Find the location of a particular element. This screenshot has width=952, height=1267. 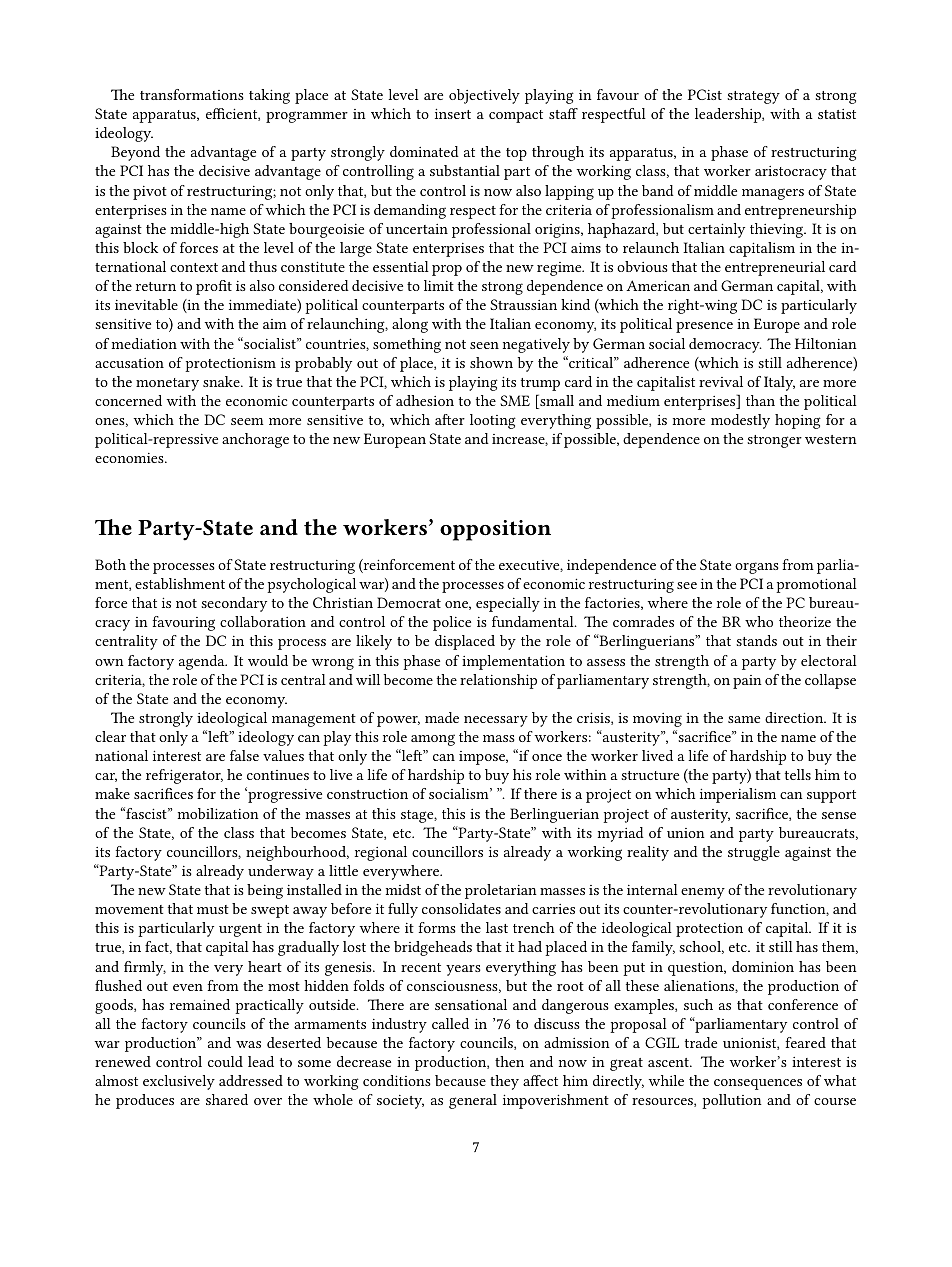

seem is located at coordinates (247, 421).
